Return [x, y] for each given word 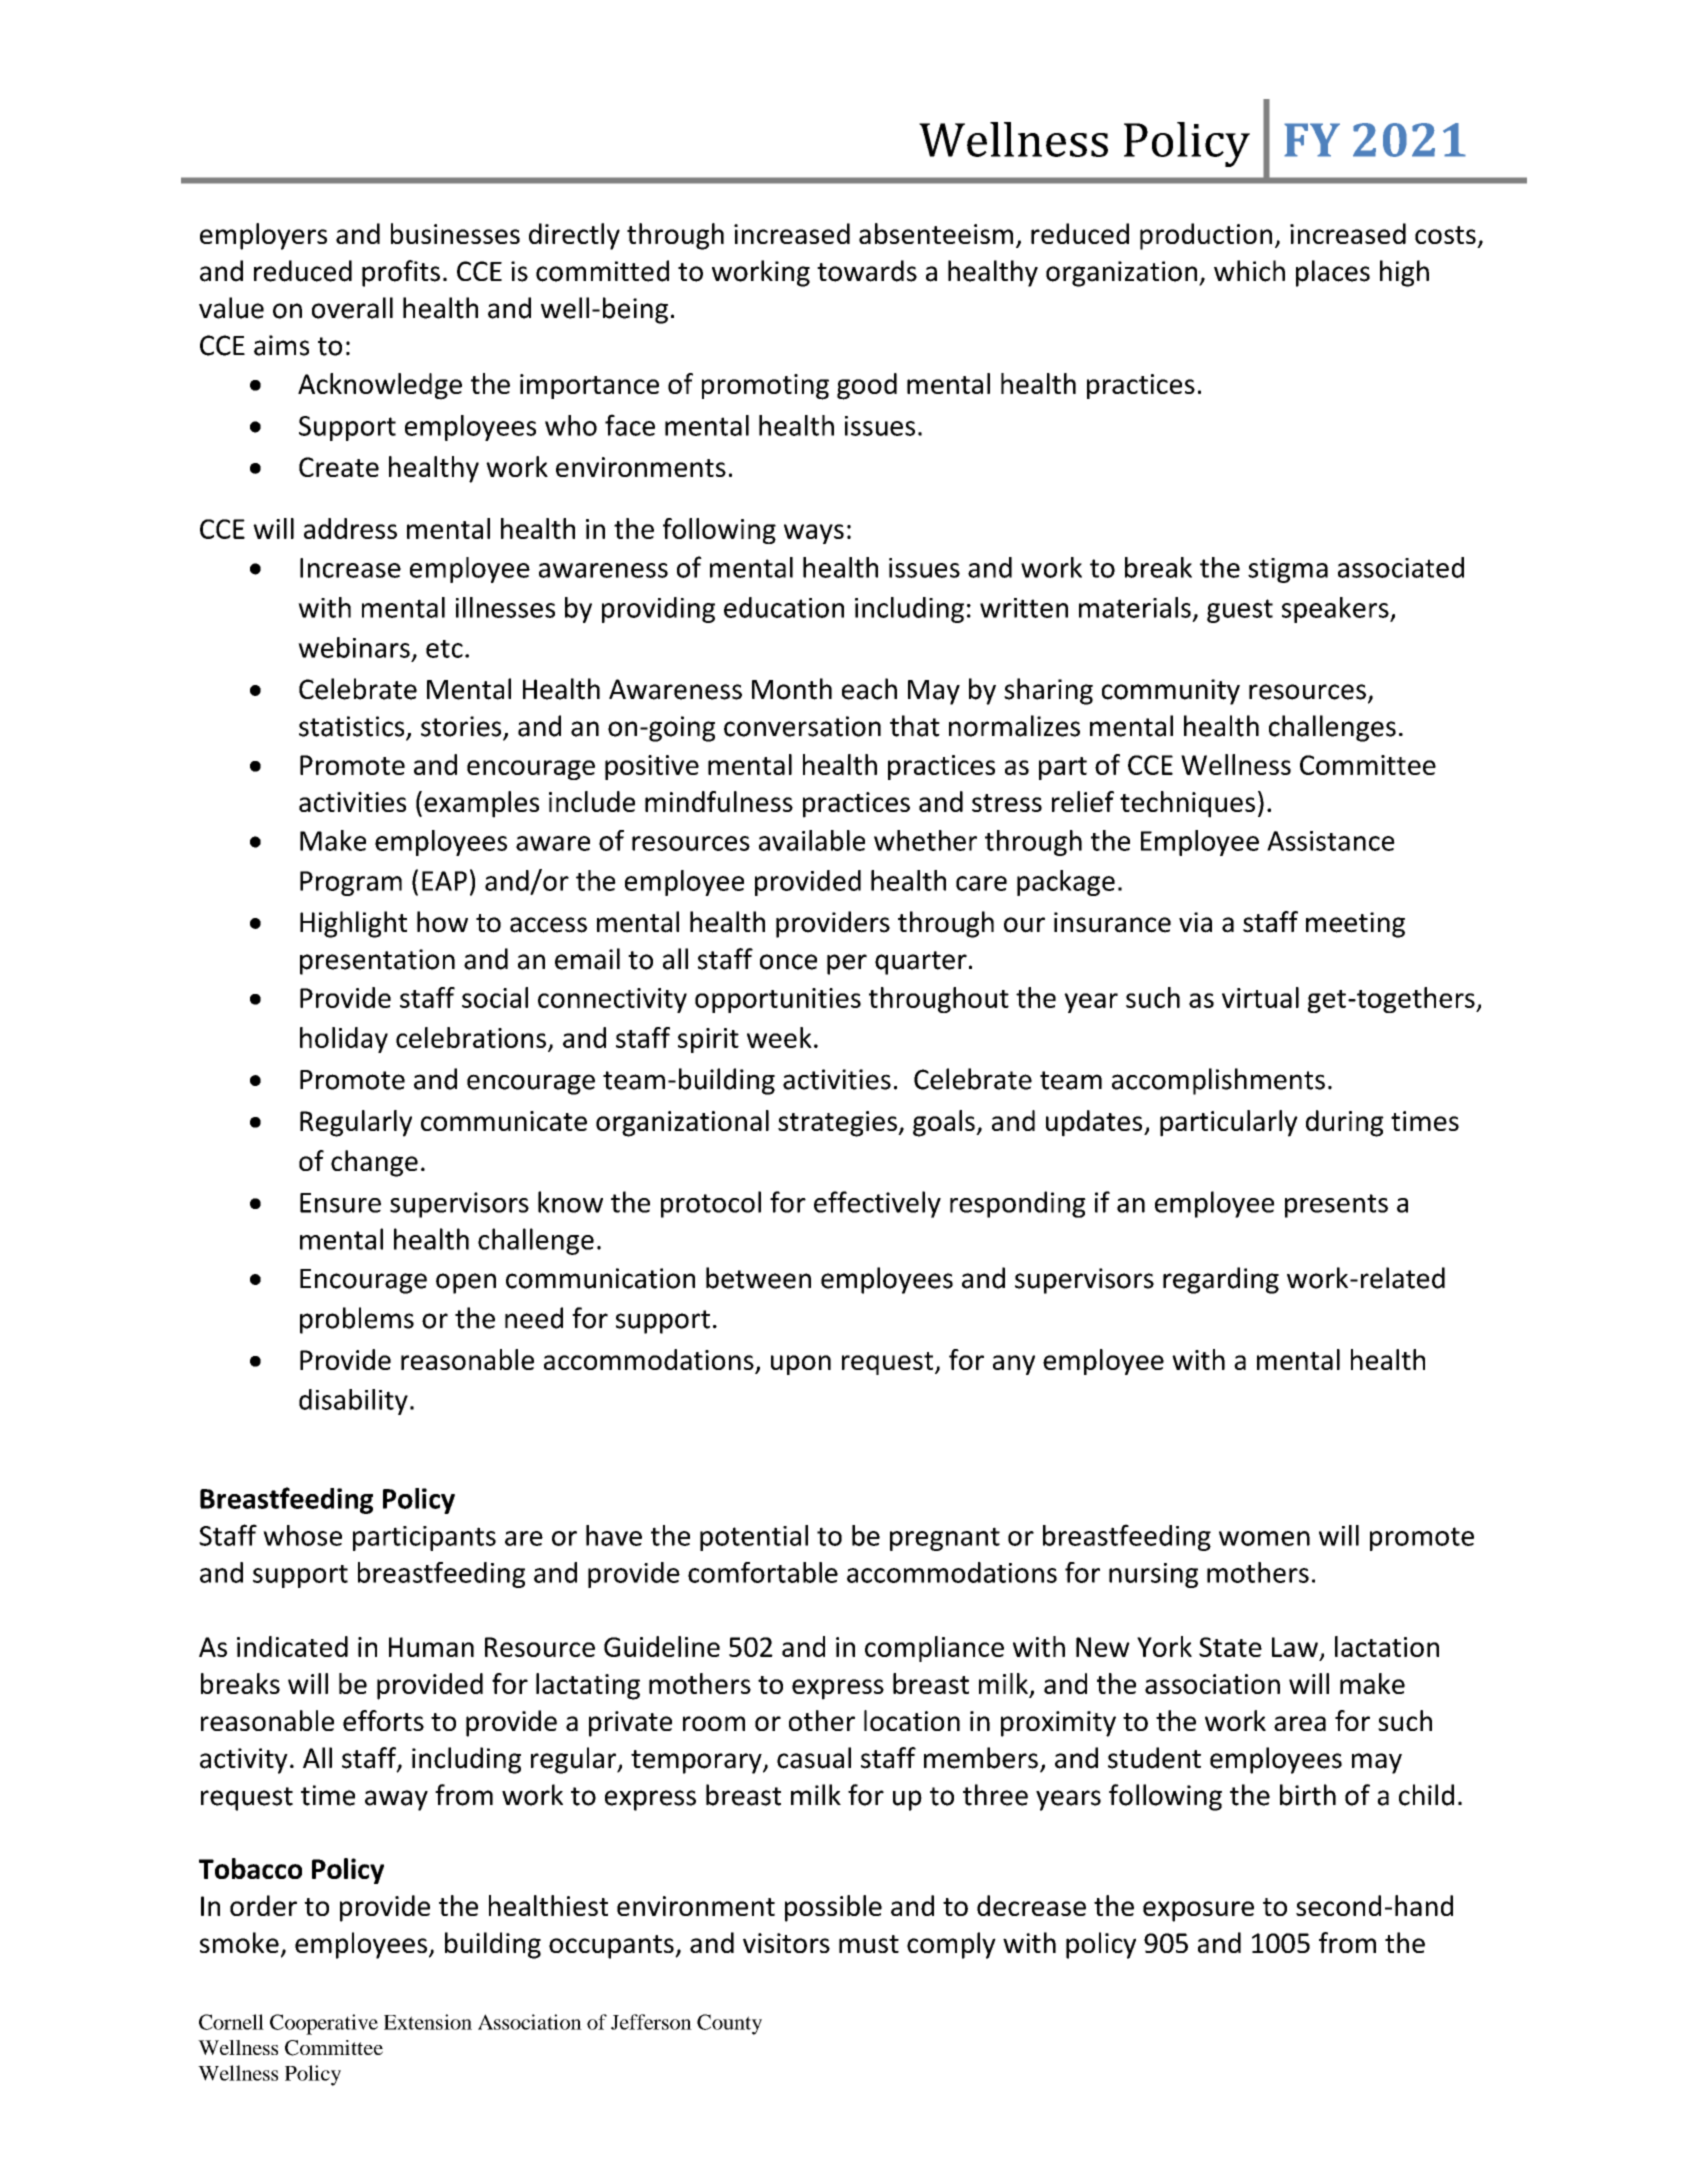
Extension [428, 2022]
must [869, 1944]
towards [867, 271]
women [1264, 1538]
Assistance [1331, 841]
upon [801, 1365]
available [812, 840]
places [1333, 273]
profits [401, 273]
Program [351, 883]
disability [353, 1402]
